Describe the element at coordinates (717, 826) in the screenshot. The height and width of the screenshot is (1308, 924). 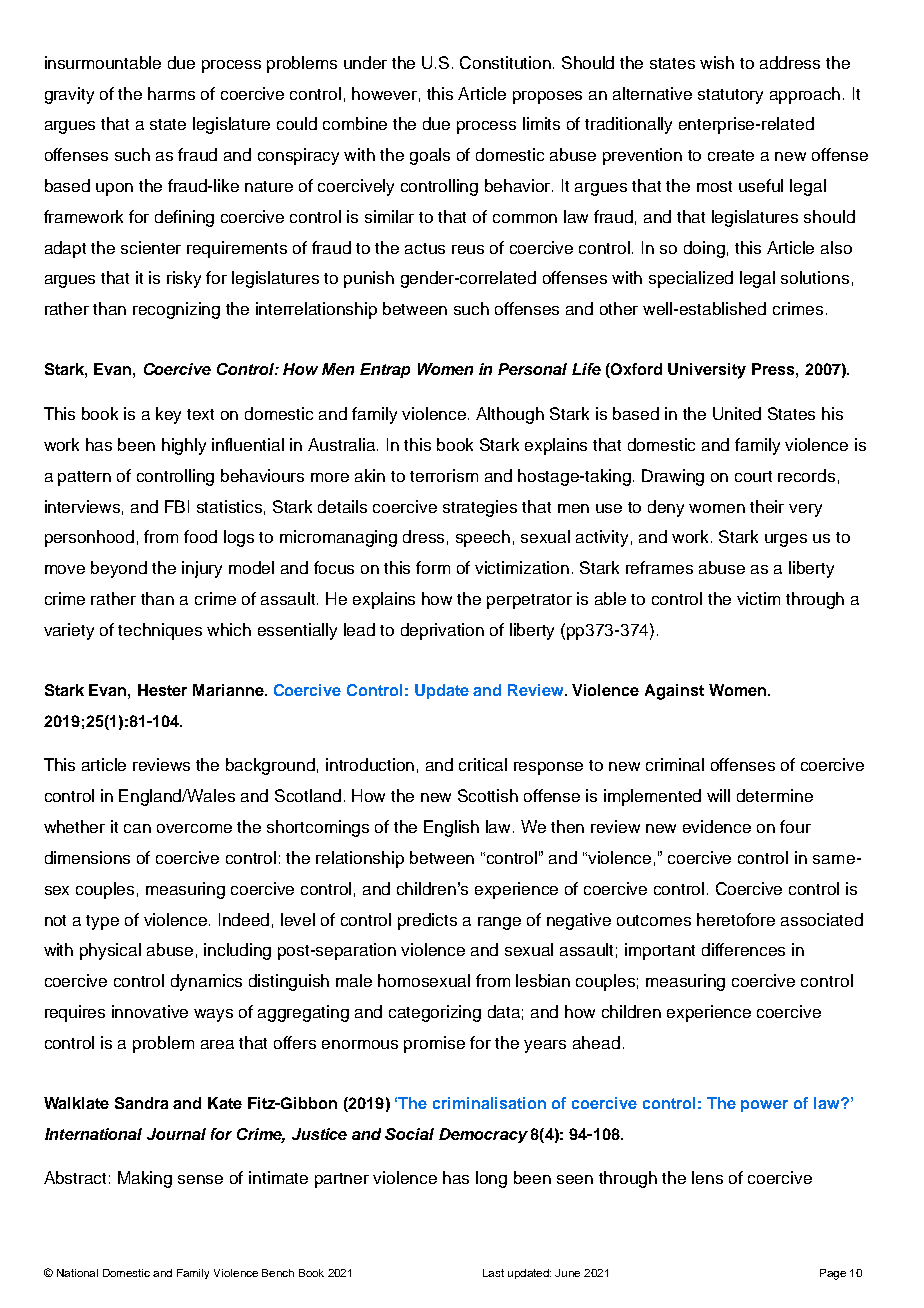
I see `evidence` at that location.
